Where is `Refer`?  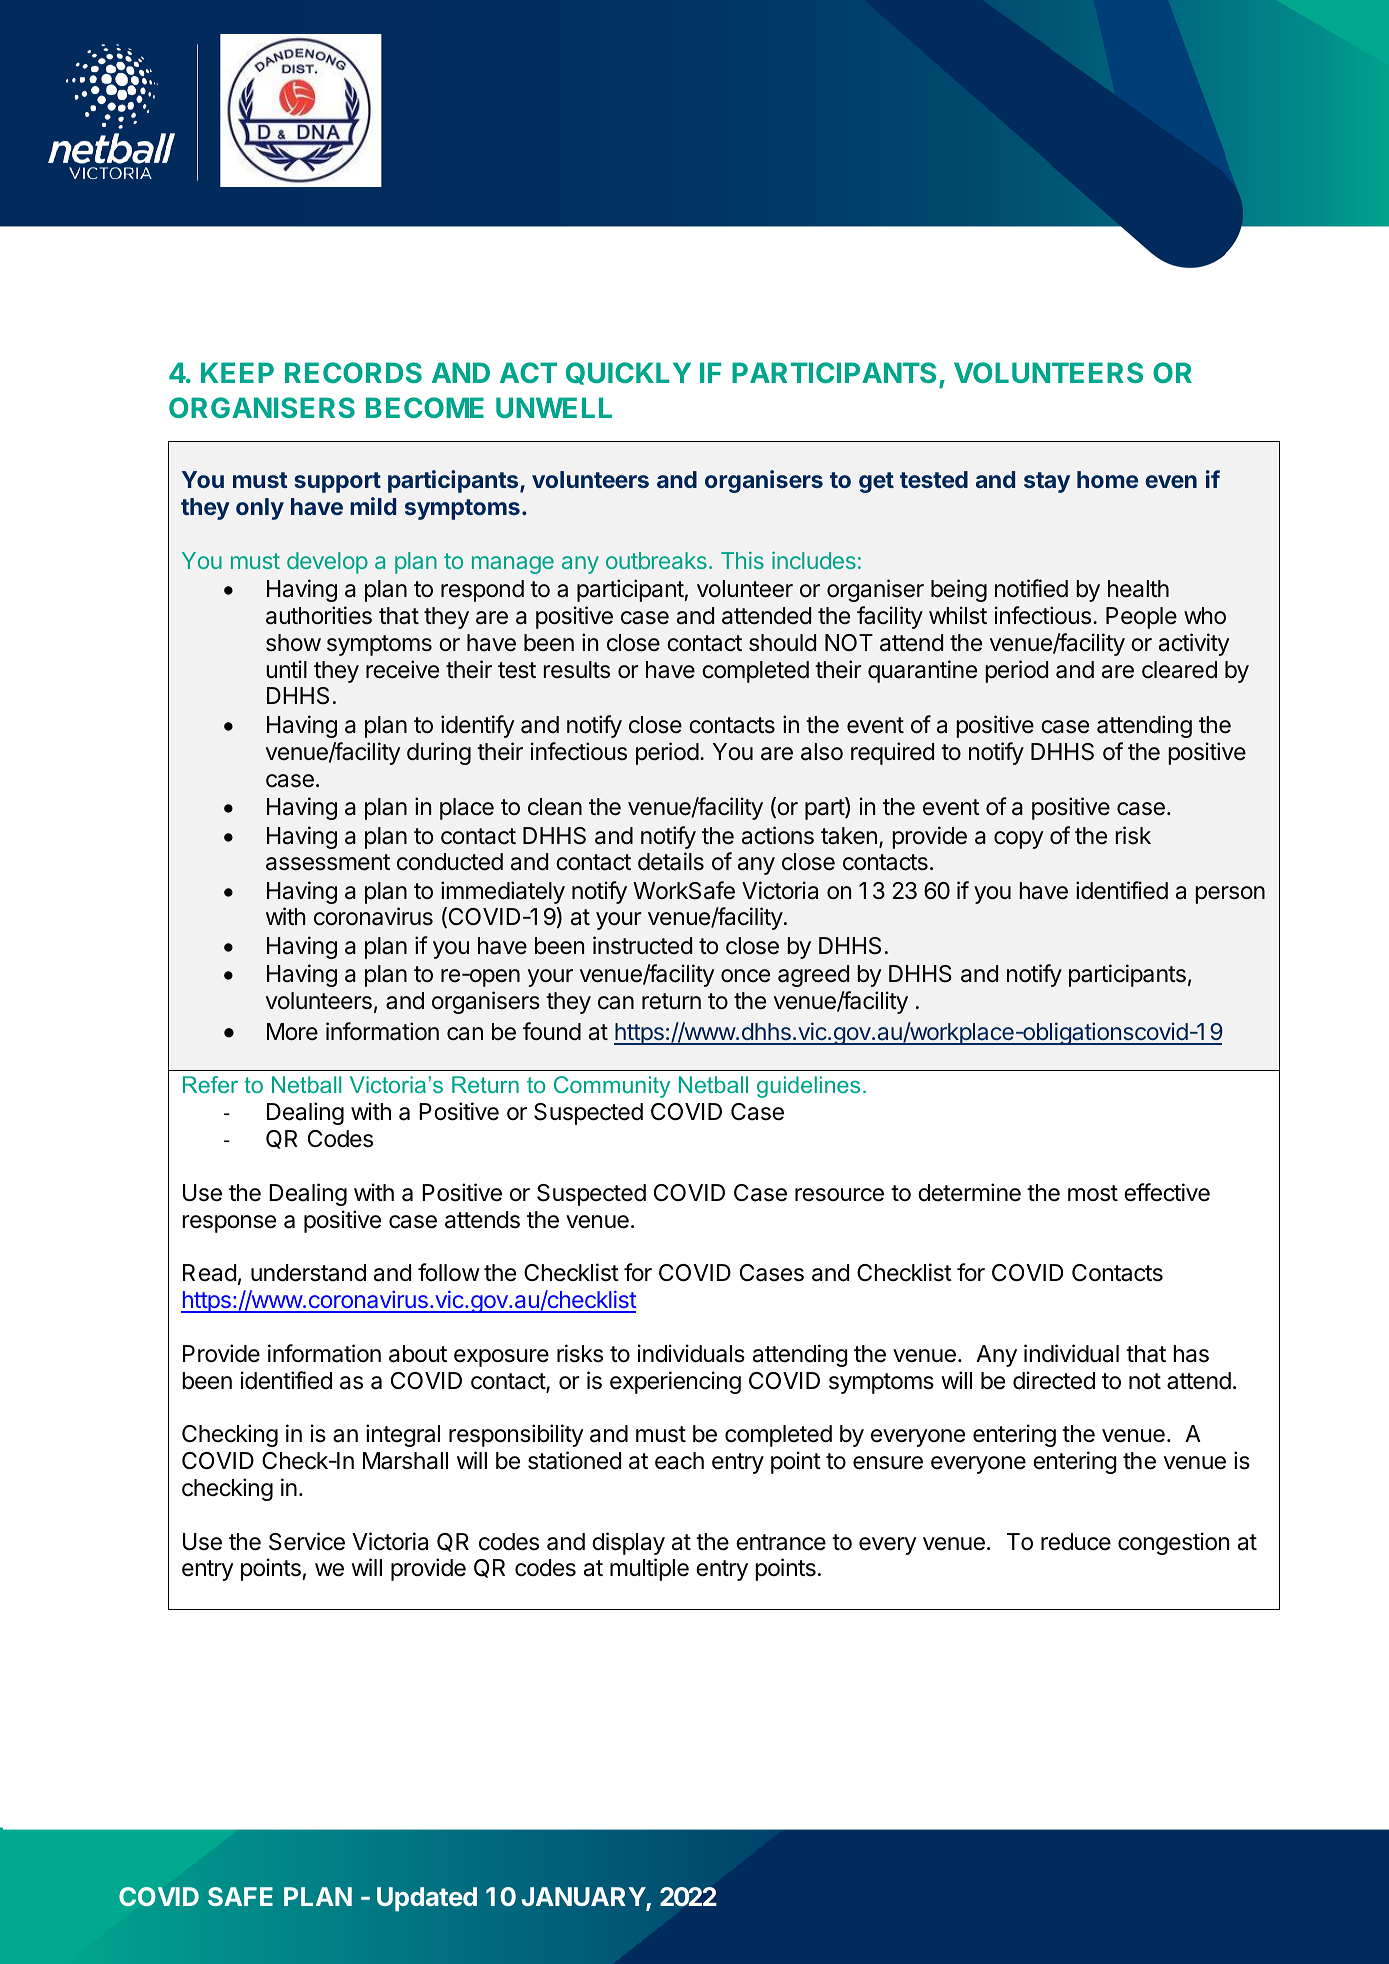
Refer is located at coordinates (210, 1084).
